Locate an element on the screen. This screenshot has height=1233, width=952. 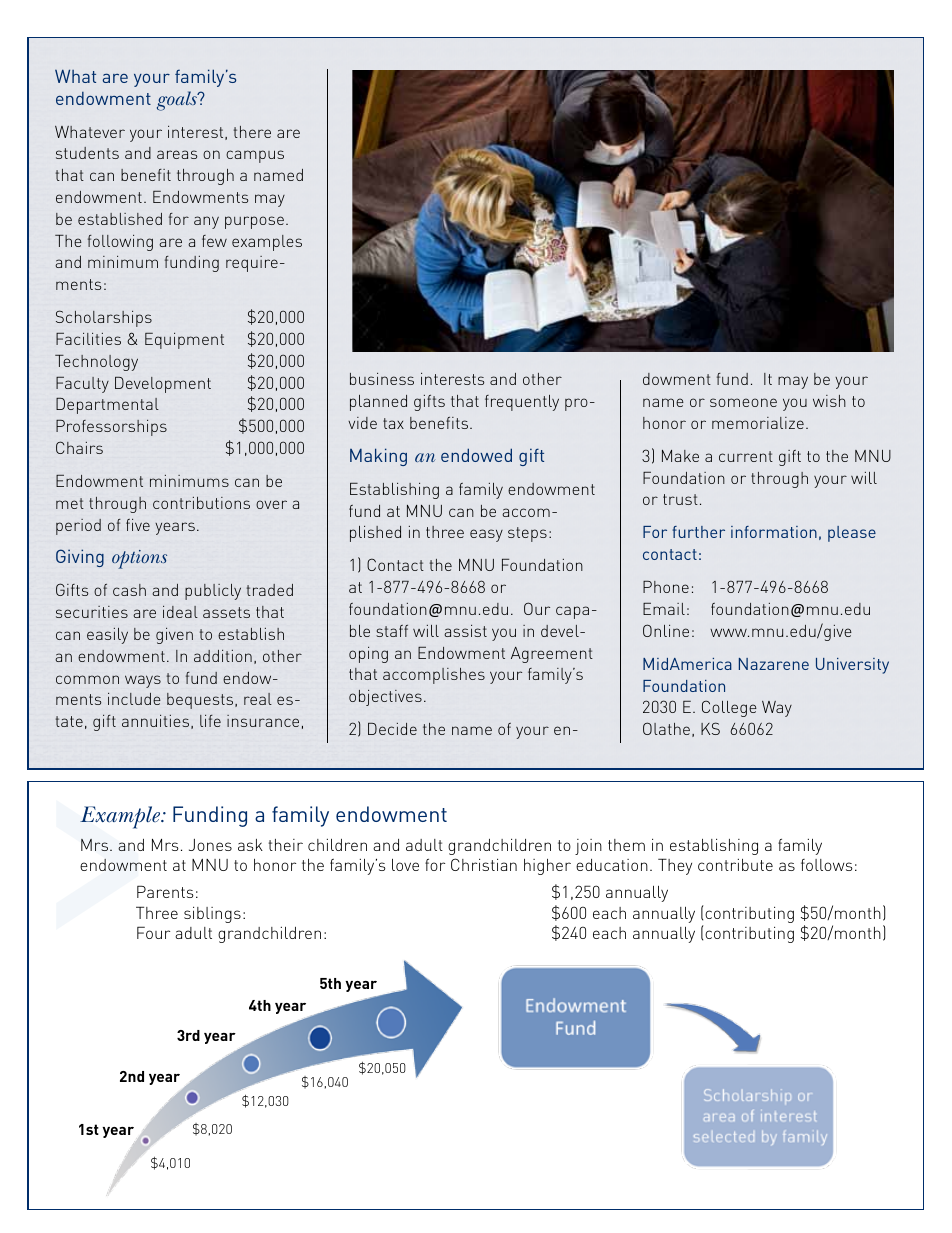
someone is located at coordinates (743, 402).
